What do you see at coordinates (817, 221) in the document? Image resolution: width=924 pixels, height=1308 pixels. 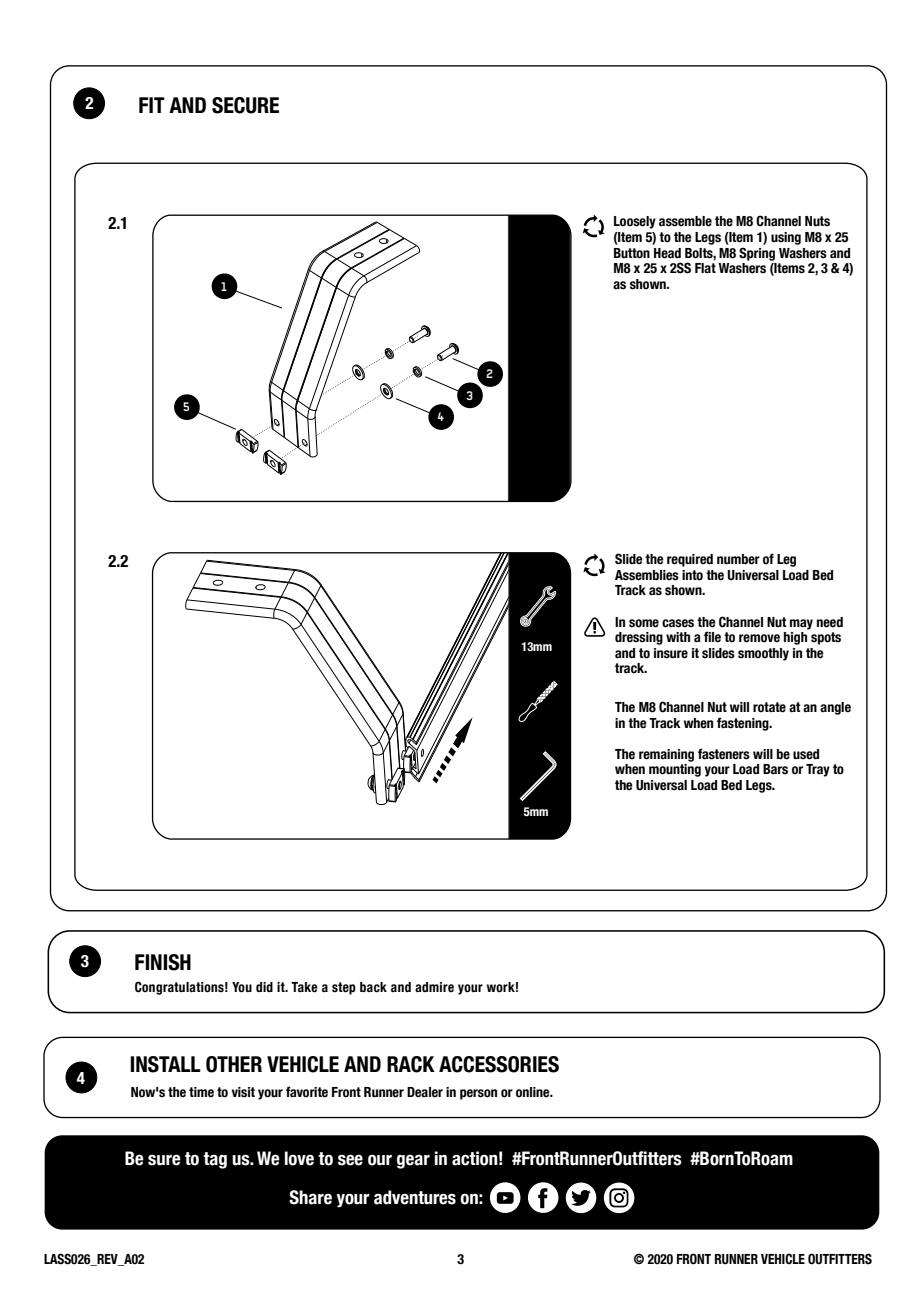 I see `Nuts` at bounding box center [817, 221].
